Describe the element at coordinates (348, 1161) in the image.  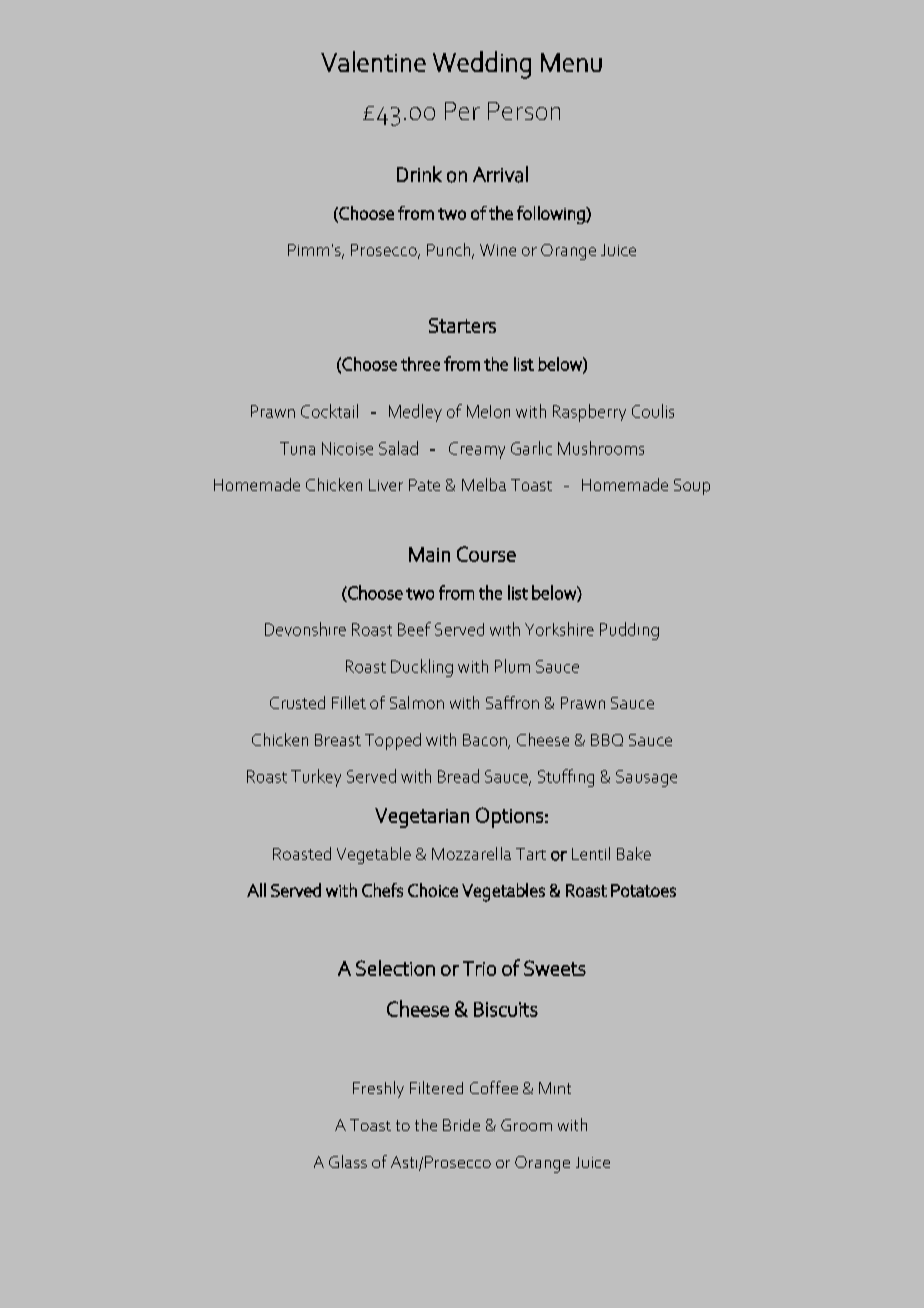
I see `Glass` at that location.
